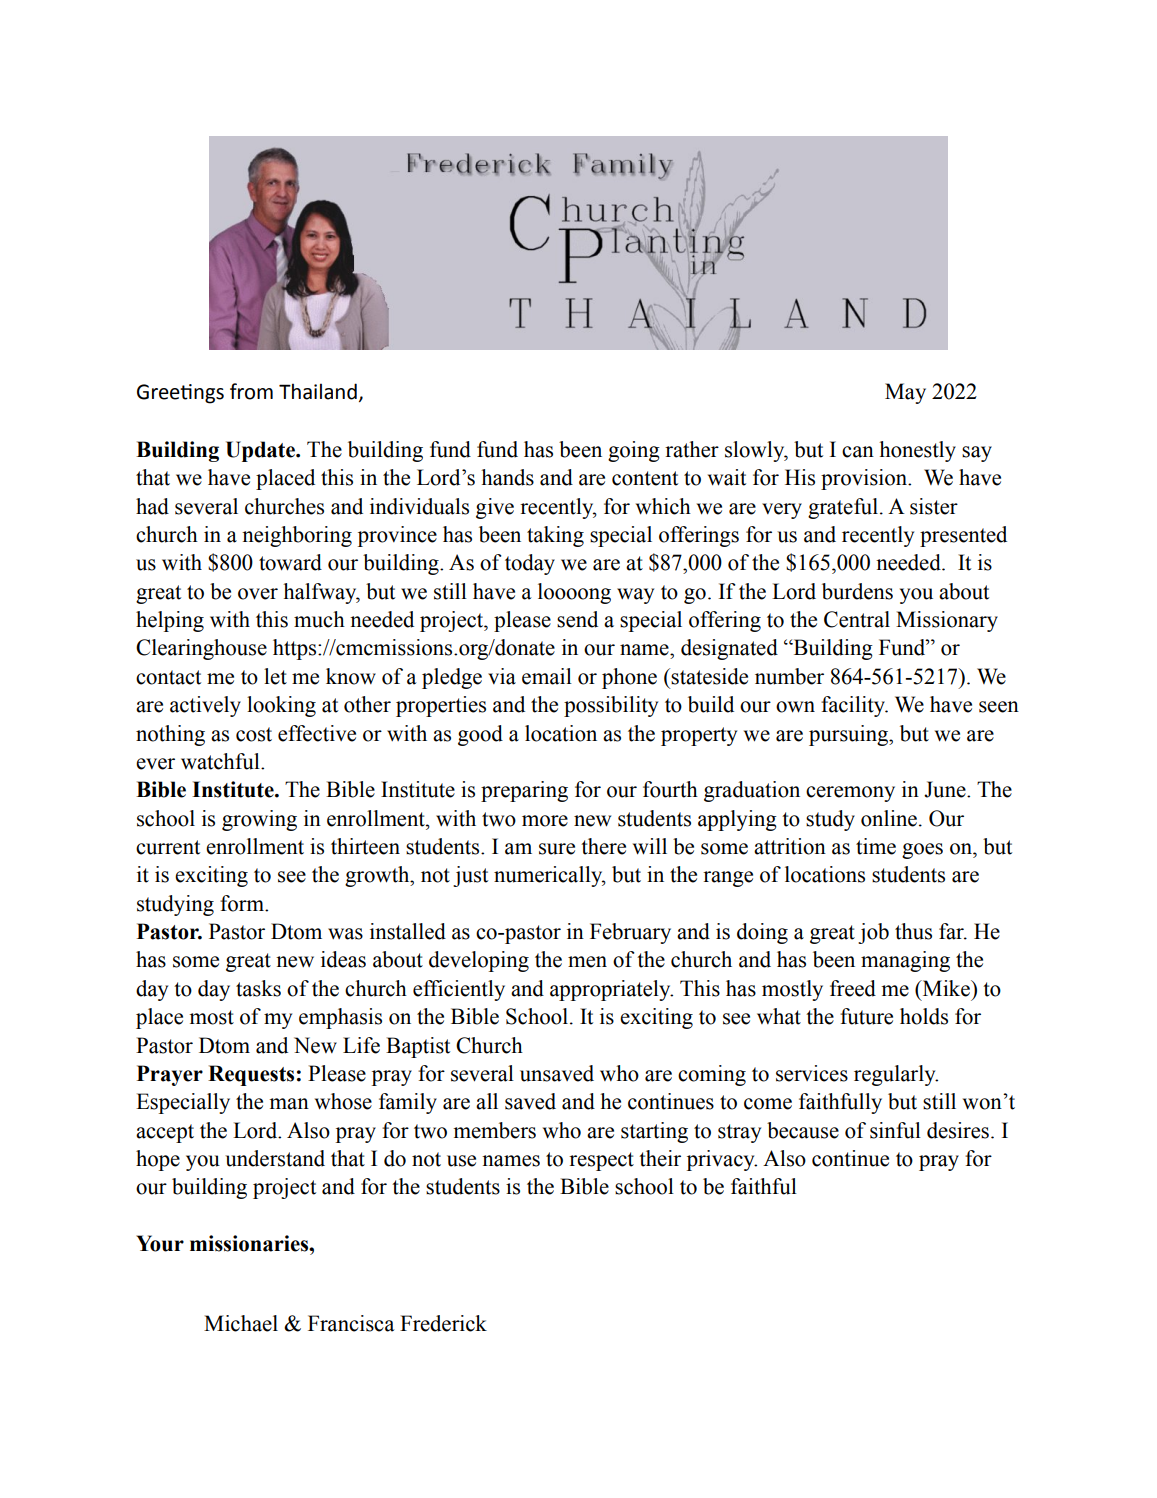 The width and height of the document is (1157, 1498). Describe the element at coordinates (259, 820) in the document. I see `growing` at that location.
